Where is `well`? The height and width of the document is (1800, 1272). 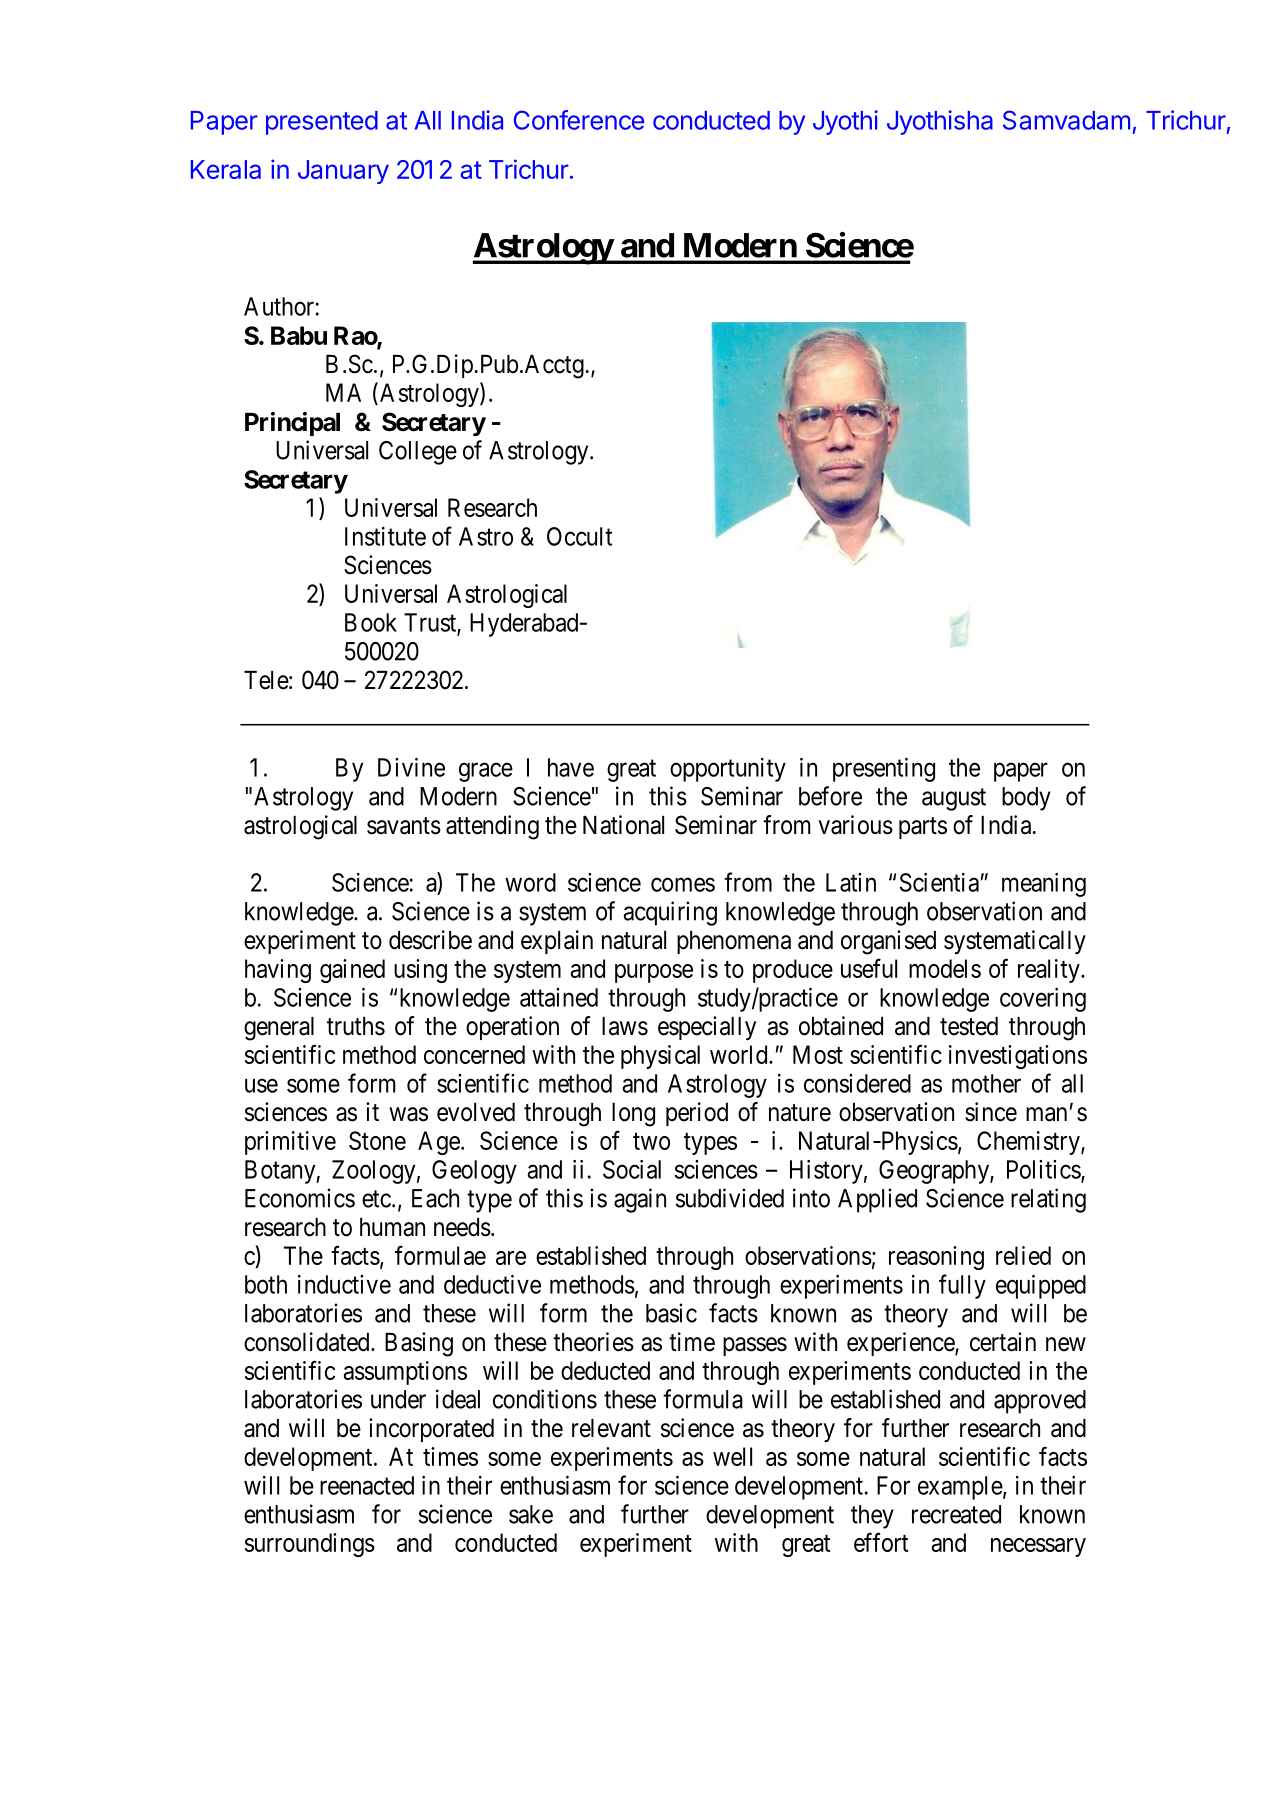 well is located at coordinates (732, 1456).
